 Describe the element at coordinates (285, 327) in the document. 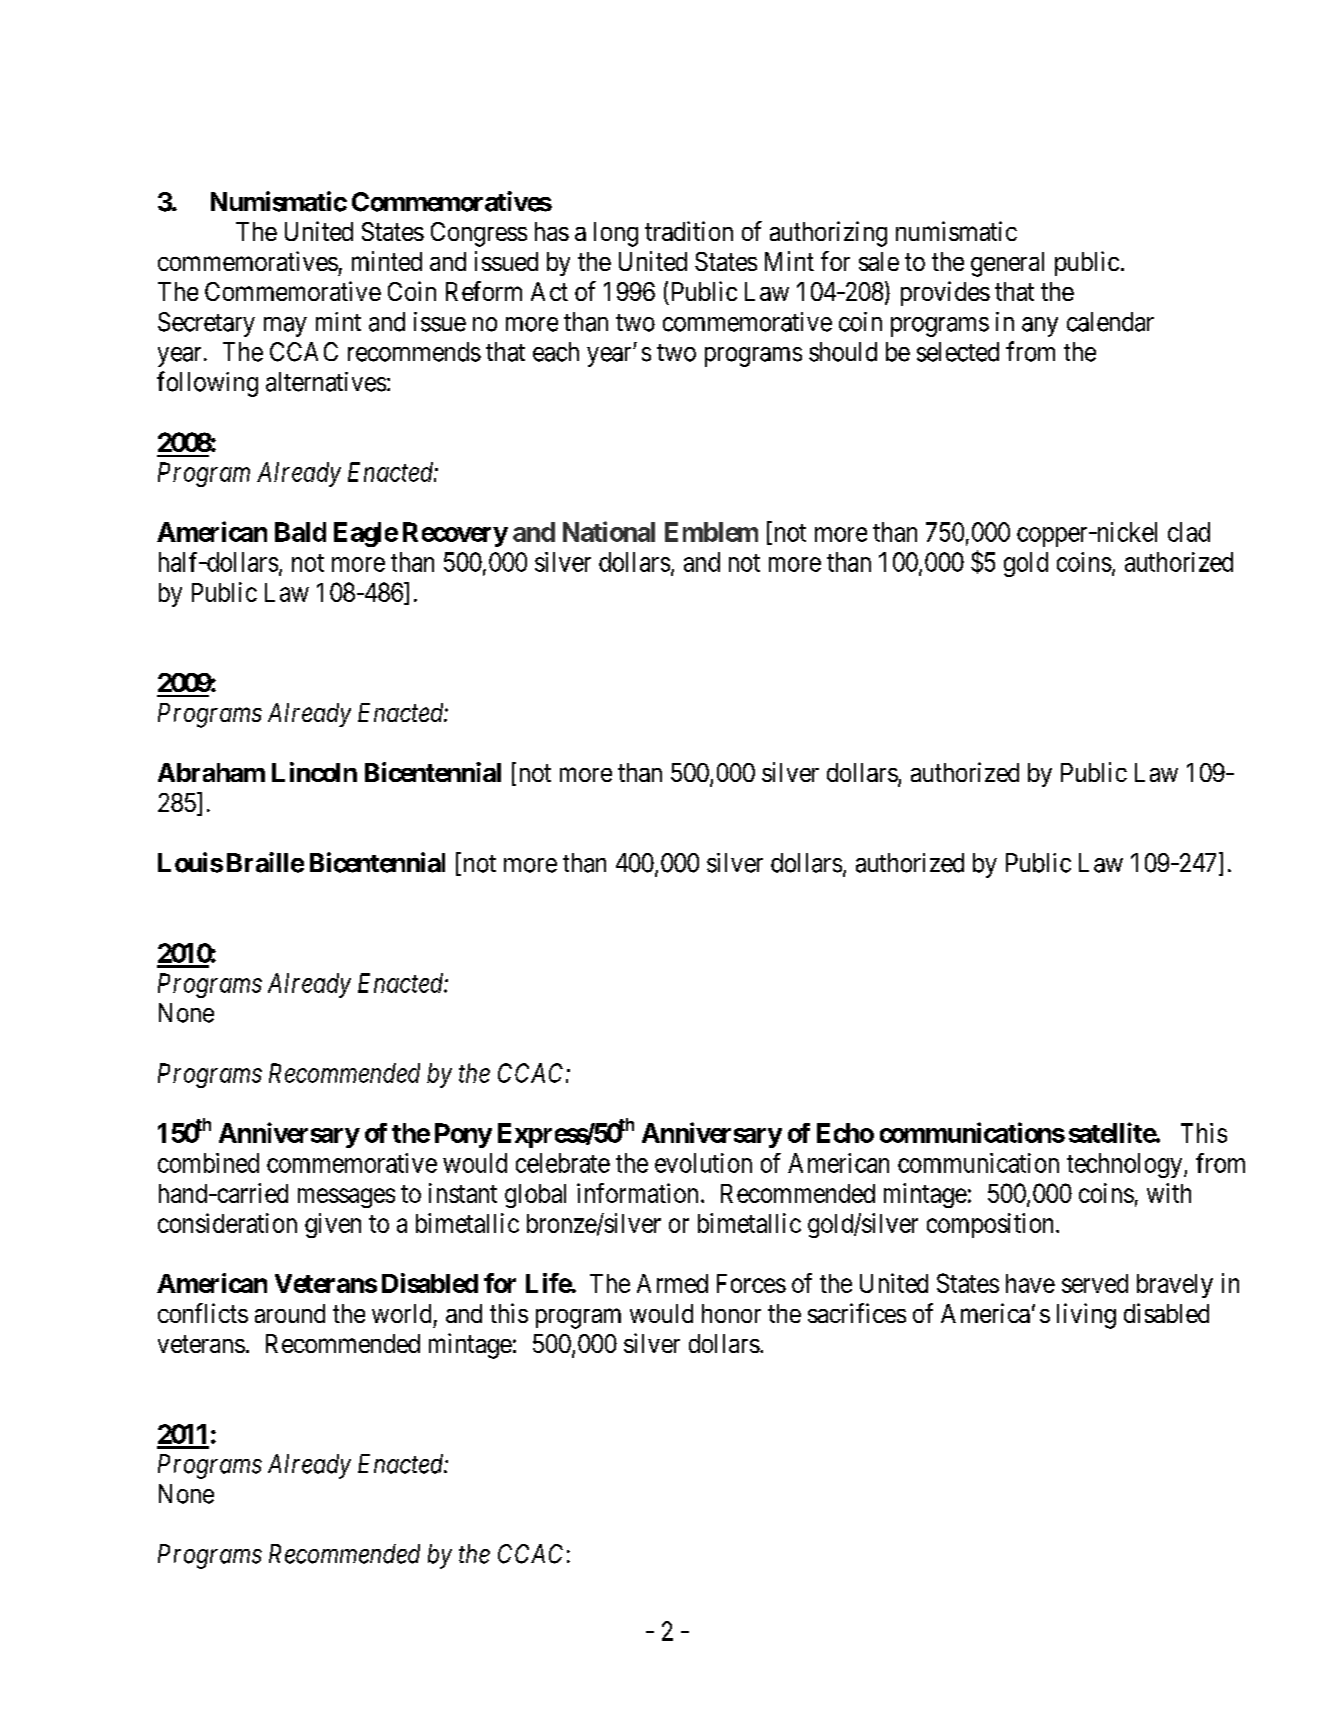

I see `may` at that location.
